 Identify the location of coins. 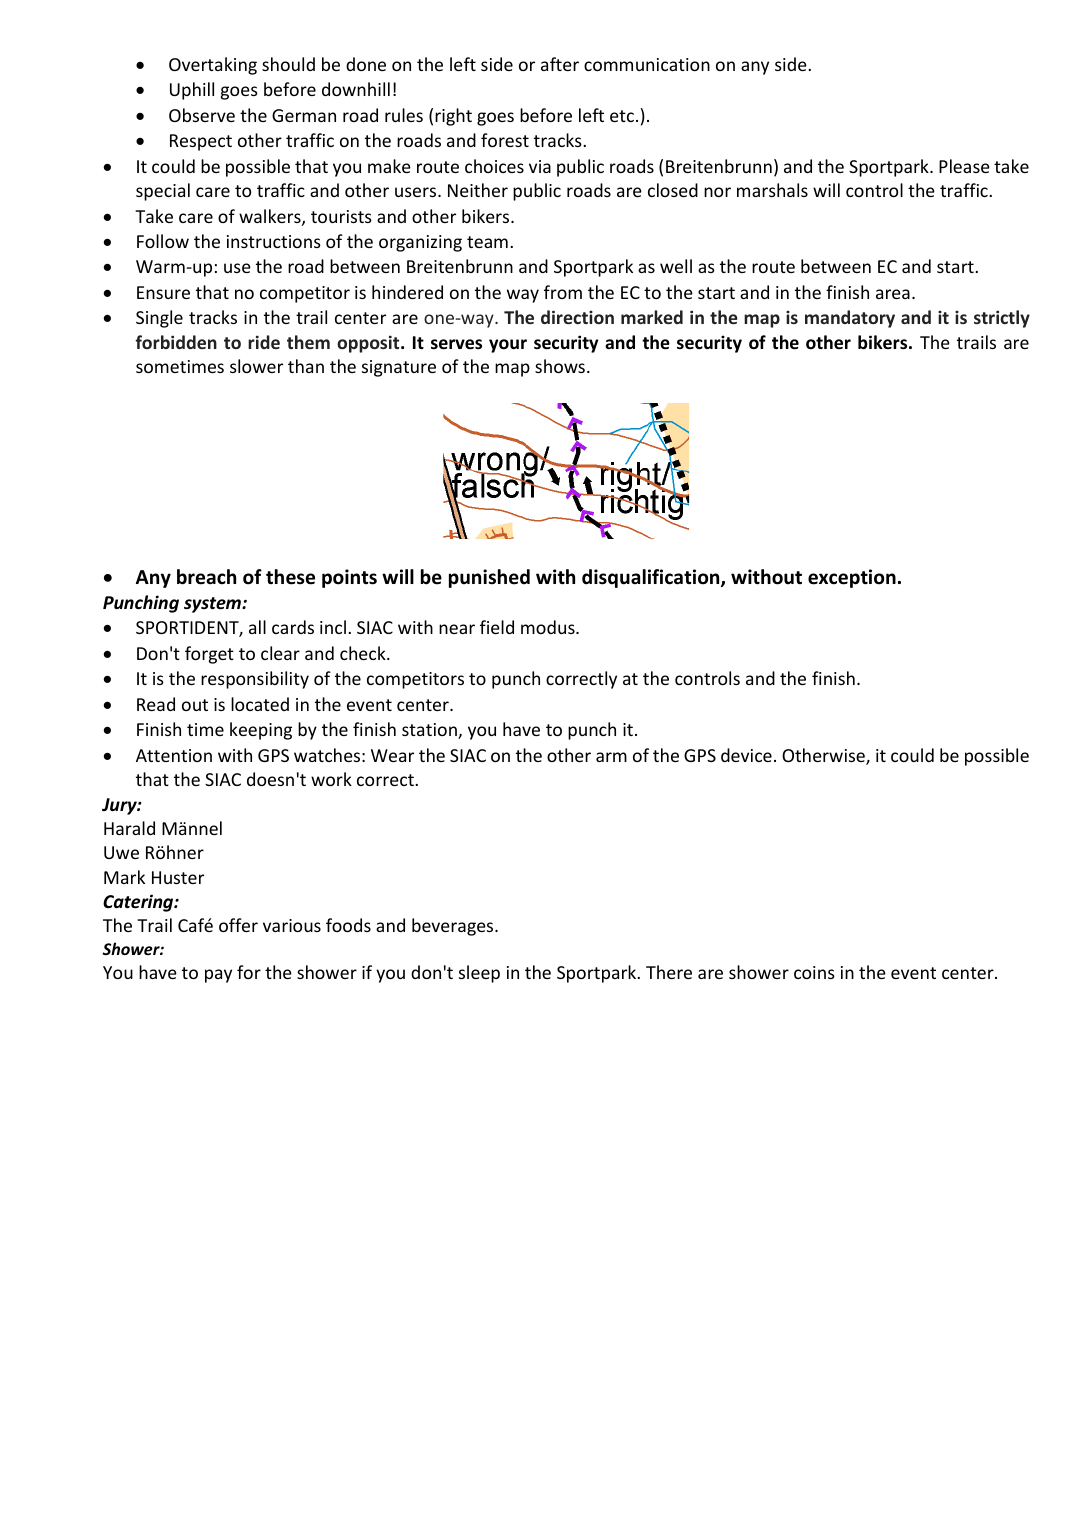
(814, 972).
